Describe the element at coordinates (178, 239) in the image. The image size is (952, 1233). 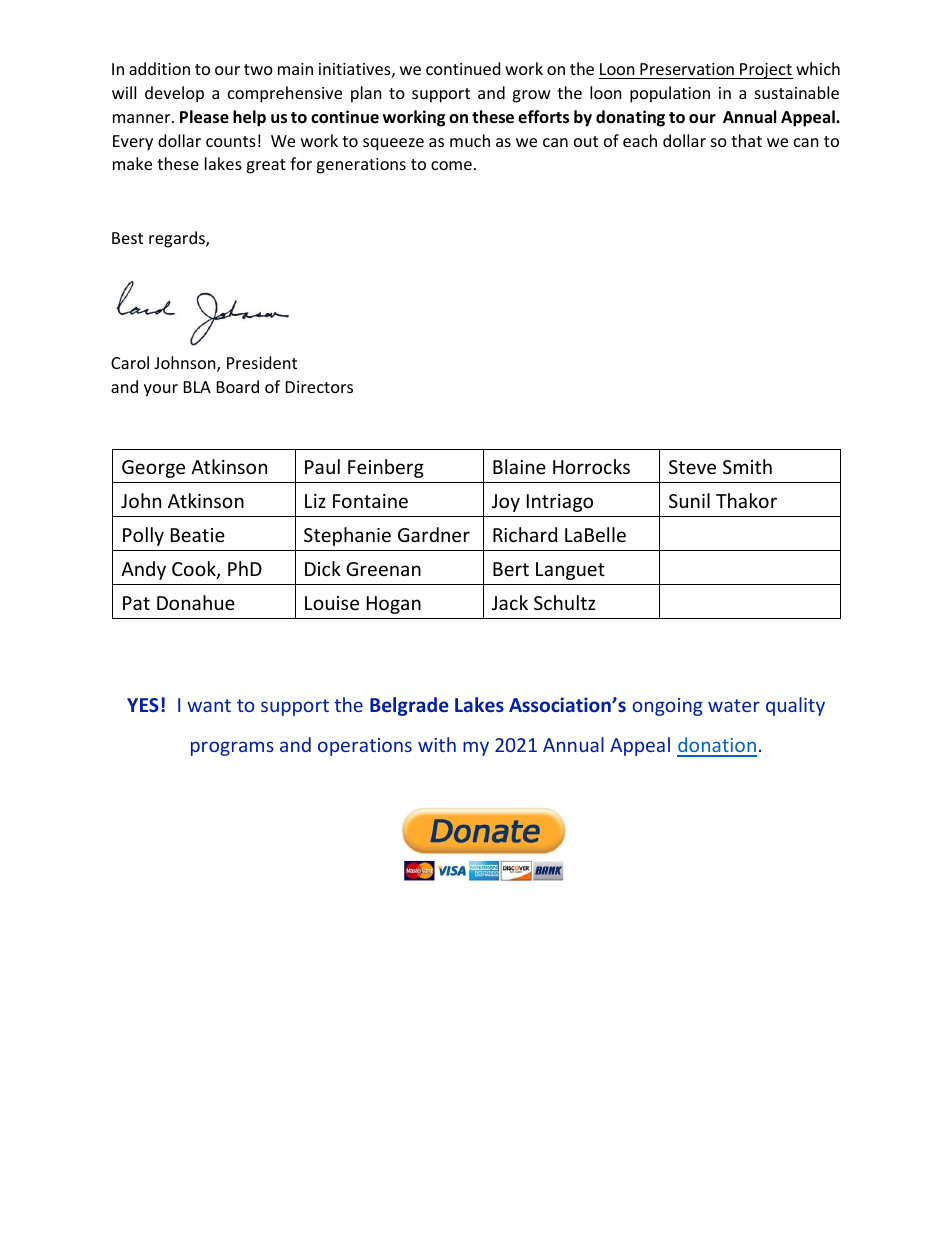
I see `regards` at that location.
